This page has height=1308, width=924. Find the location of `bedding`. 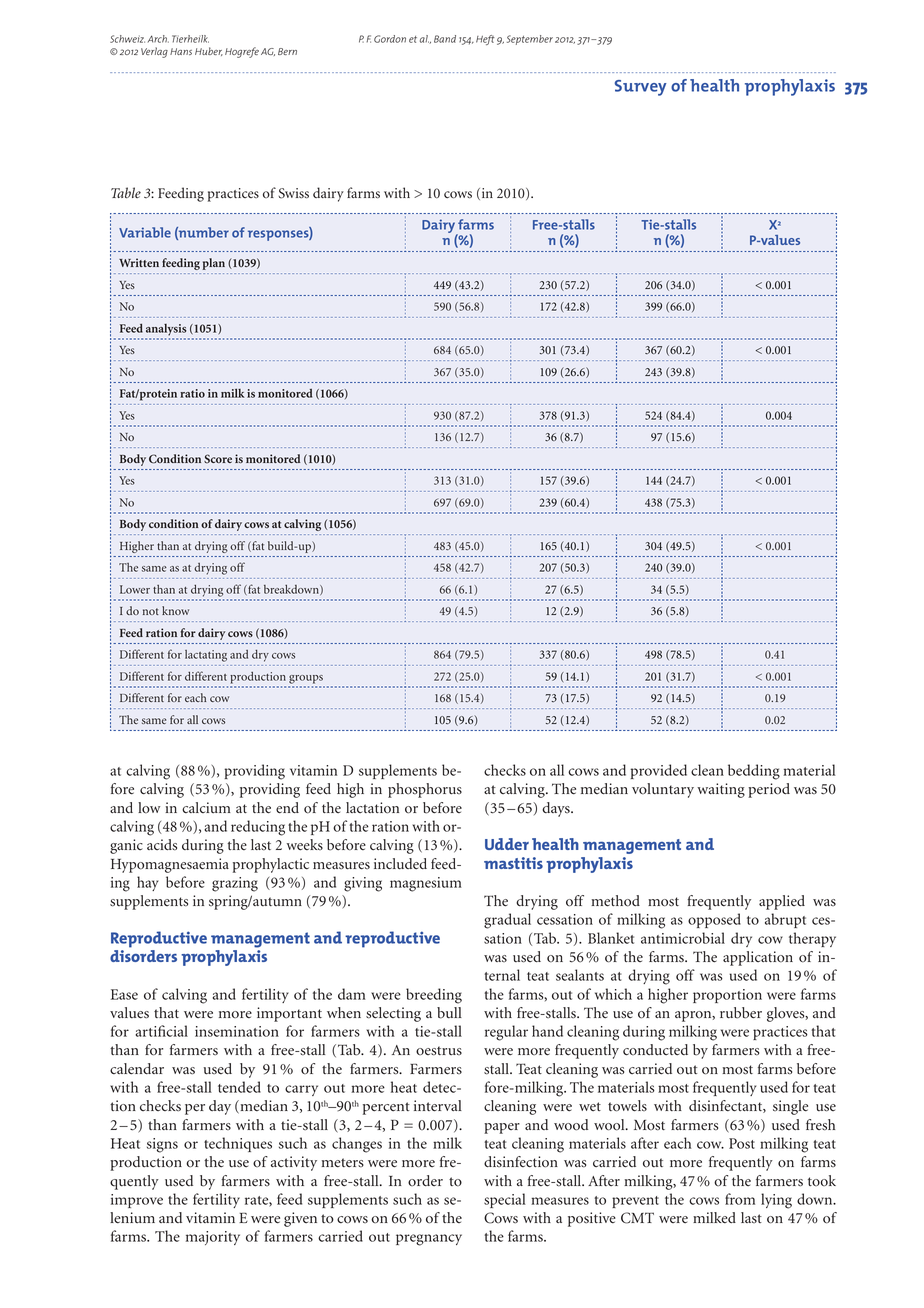

bedding is located at coordinates (754, 772).
